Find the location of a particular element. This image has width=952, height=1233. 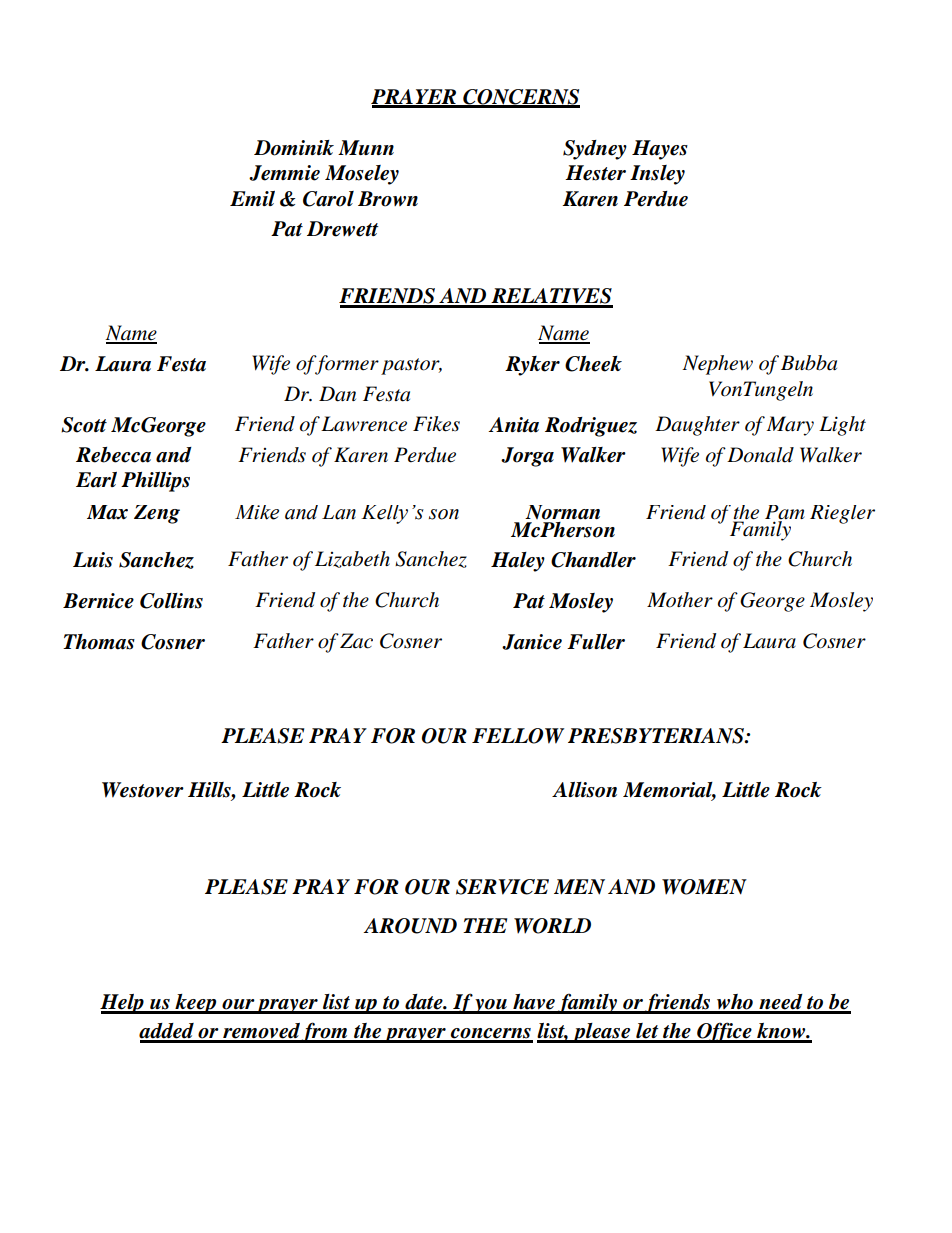

SERVICE is located at coordinates (502, 887).
